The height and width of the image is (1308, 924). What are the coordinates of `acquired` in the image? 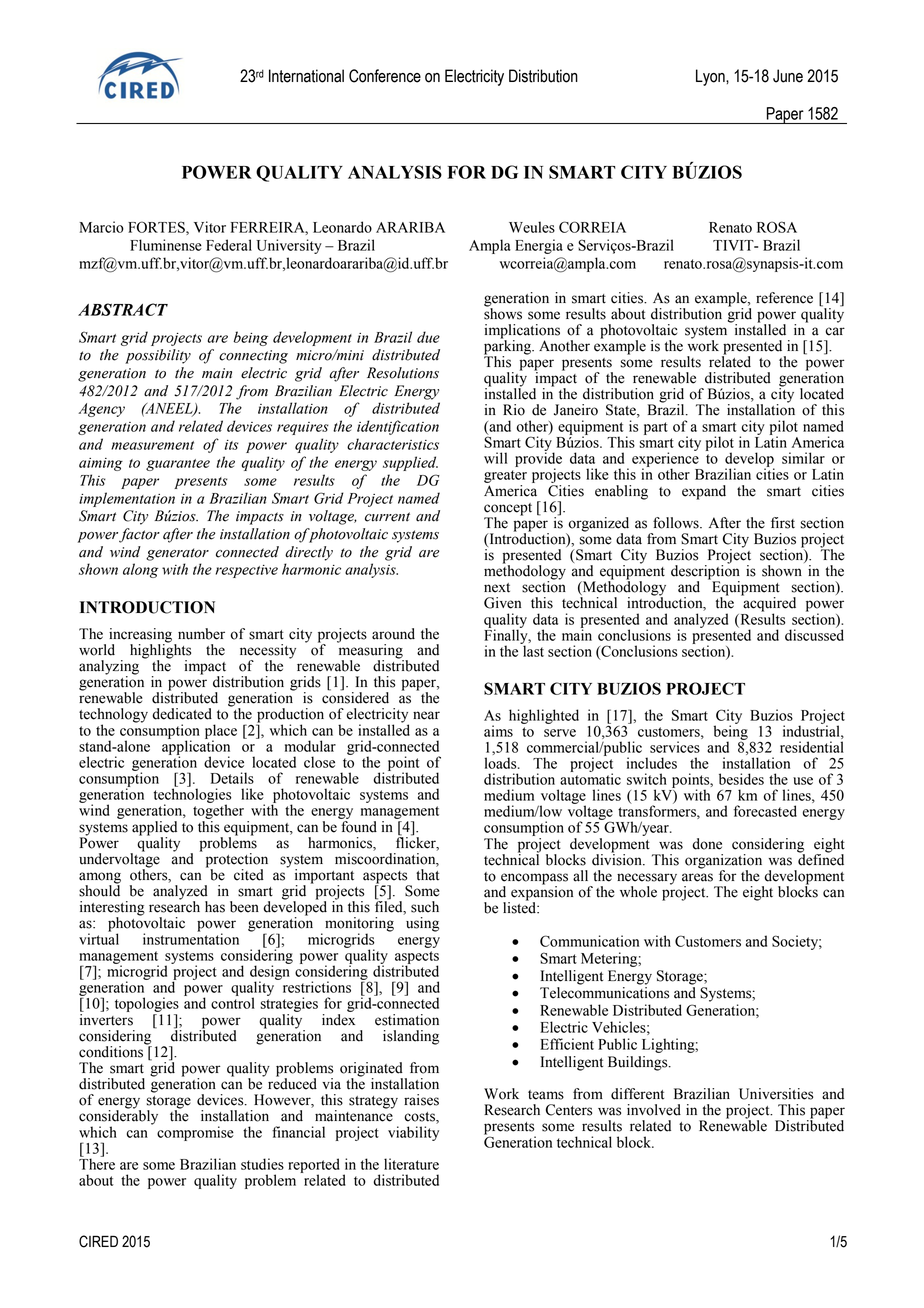 It's located at (768, 604).
